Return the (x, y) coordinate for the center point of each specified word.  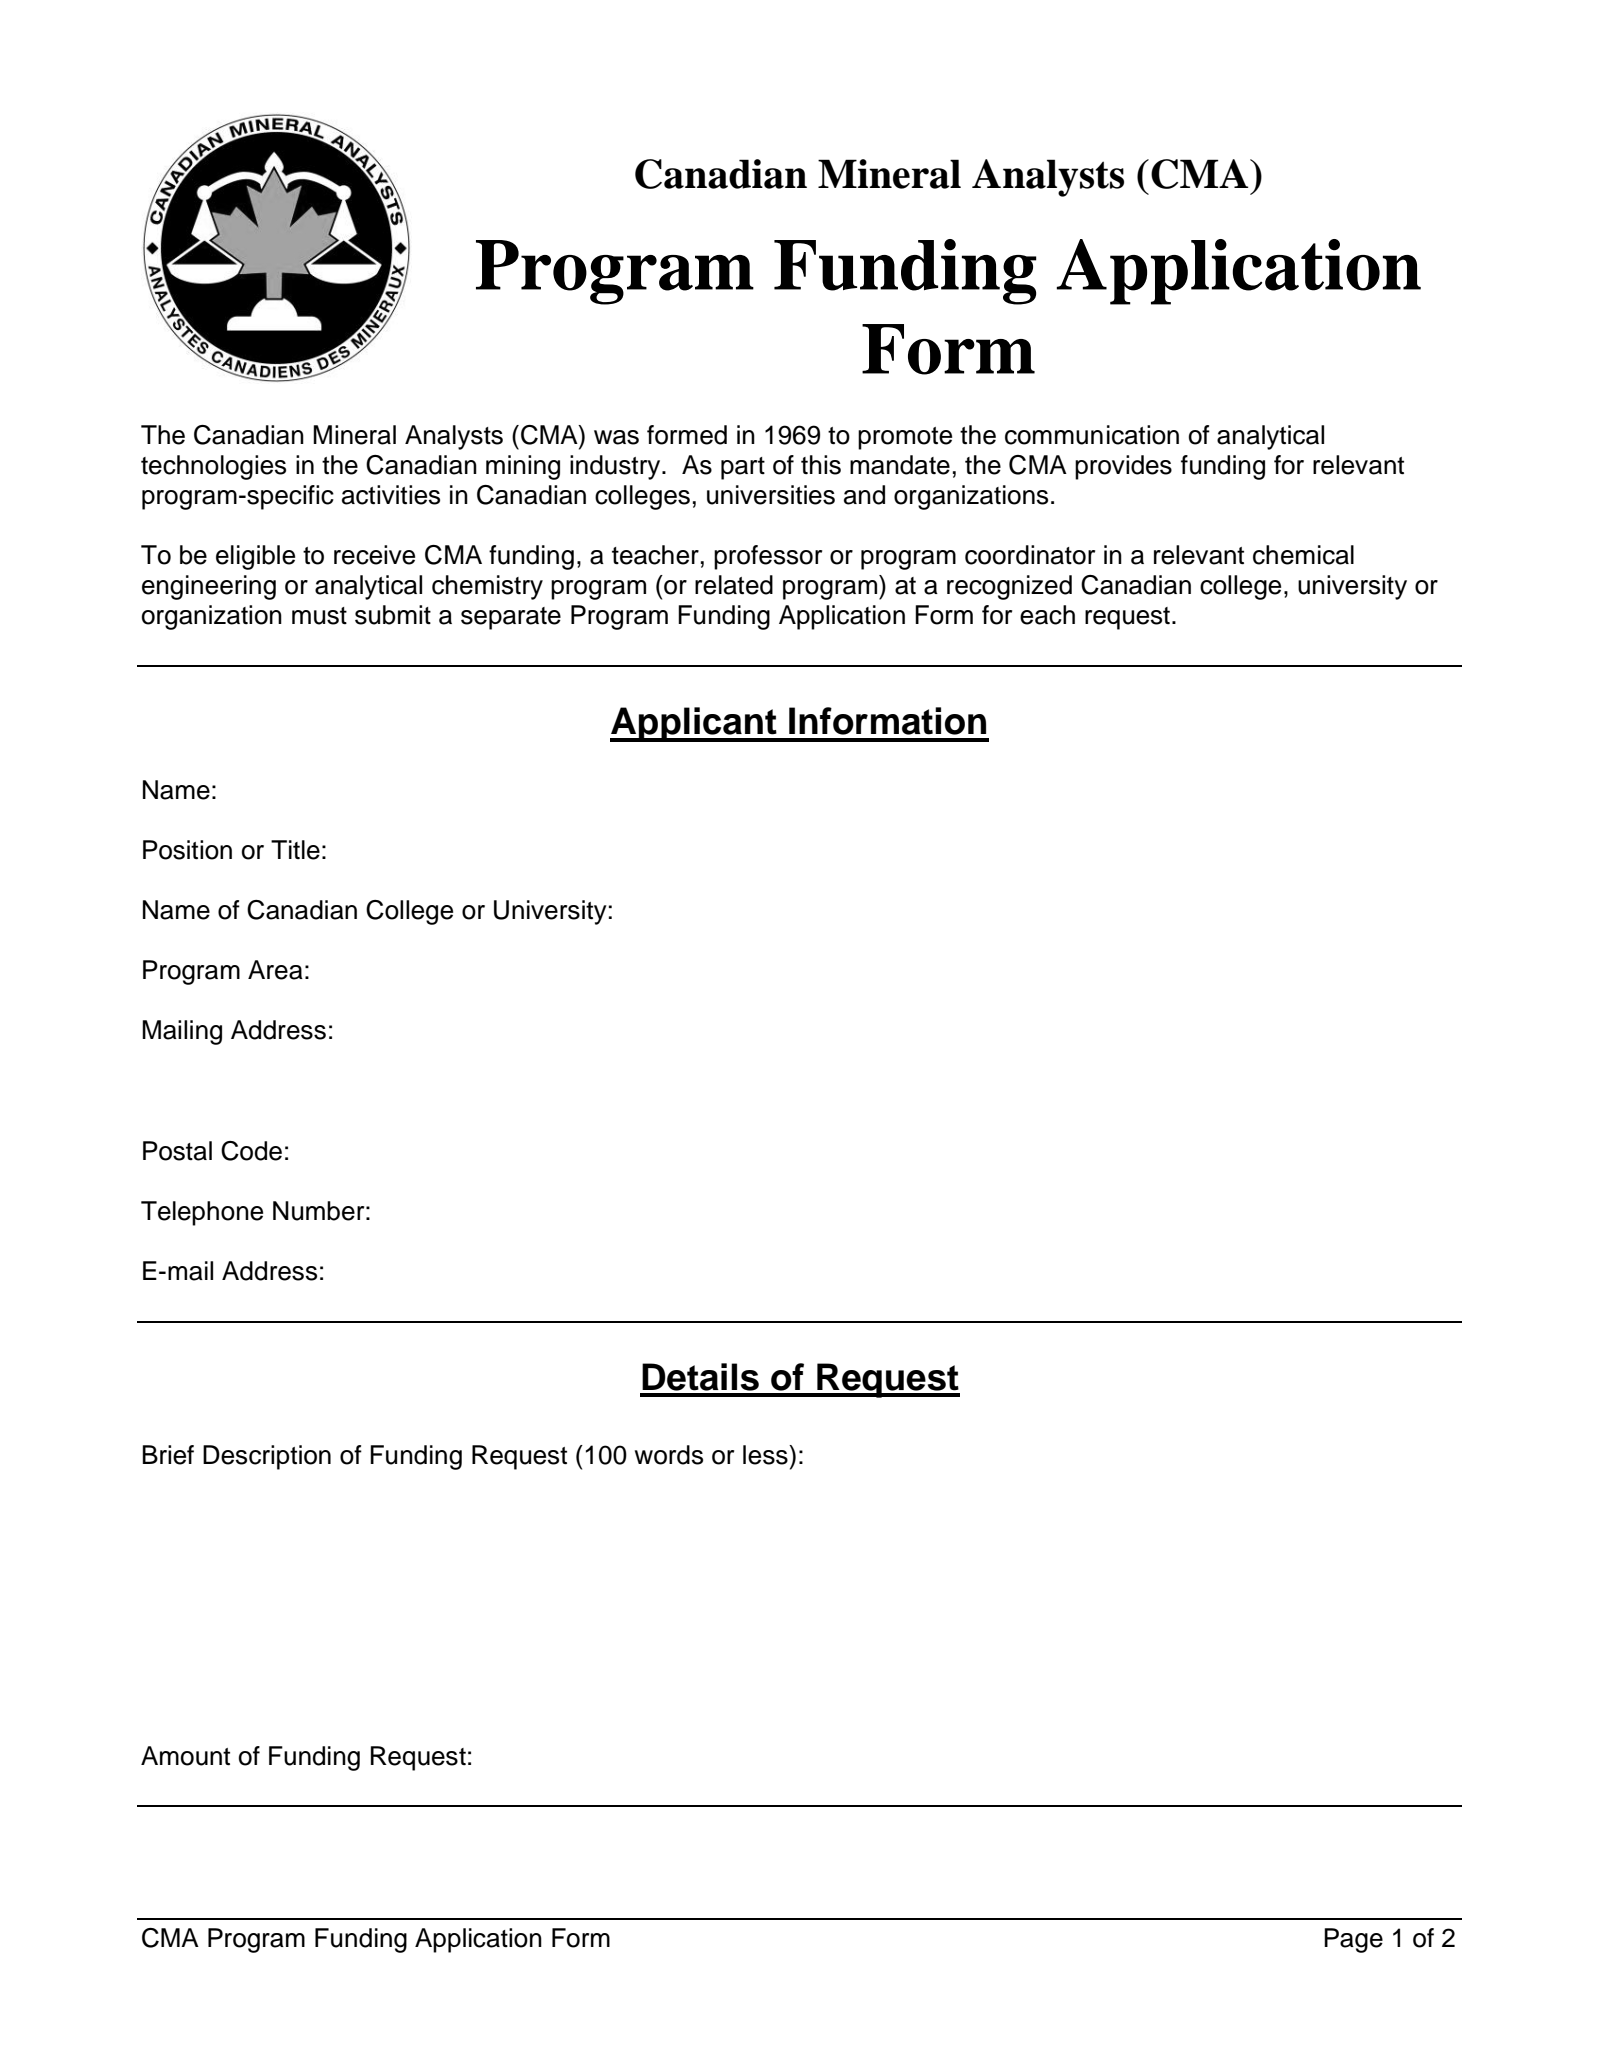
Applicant (694, 724)
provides (1123, 467)
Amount (185, 1756)
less (766, 1455)
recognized (1009, 587)
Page (1353, 1940)
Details (700, 1377)
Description (267, 1457)
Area (275, 970)
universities (771, 495)
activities (391, 495)
